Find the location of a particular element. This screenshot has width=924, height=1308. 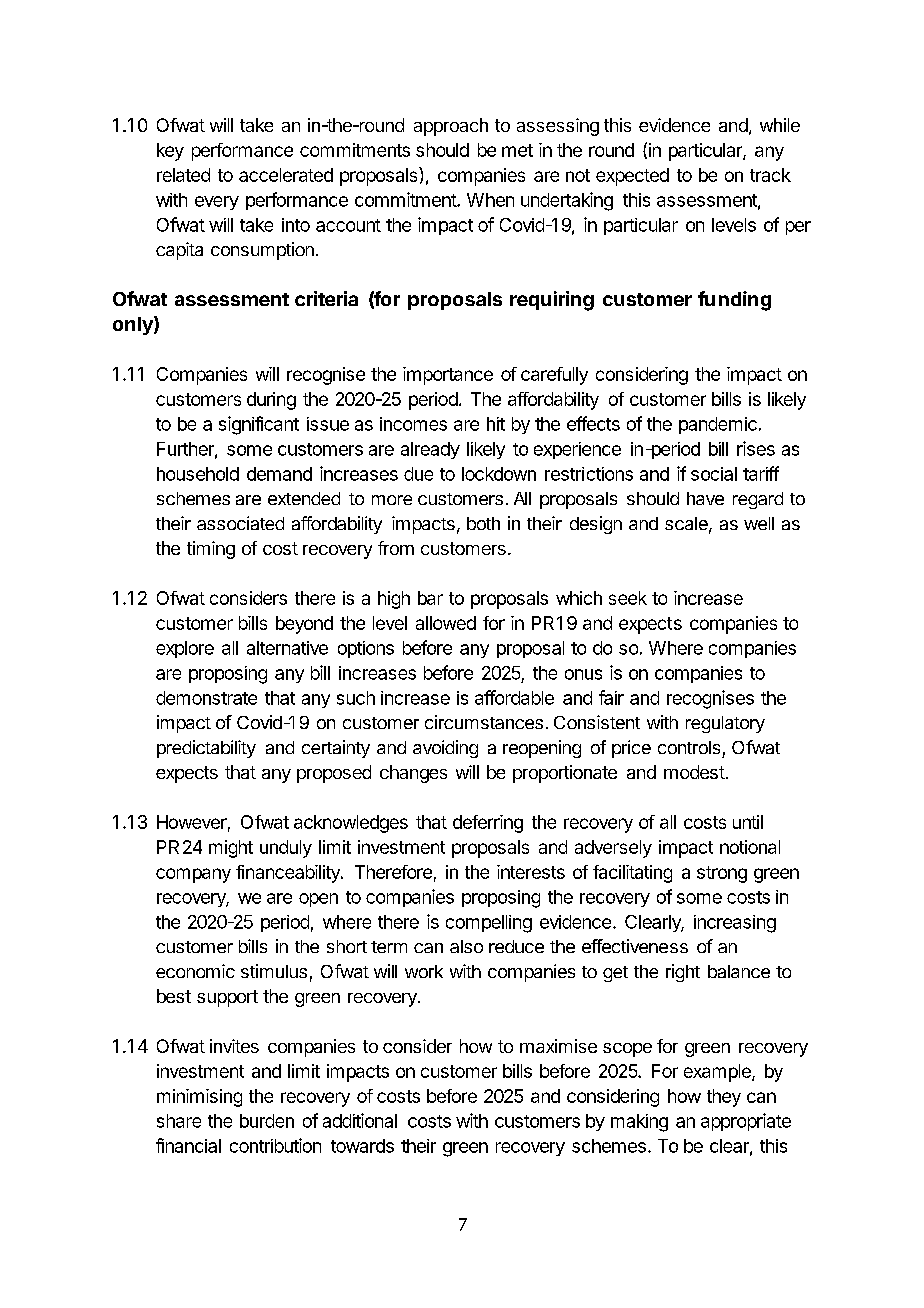

burden is located at coordinates (267, 1121).
